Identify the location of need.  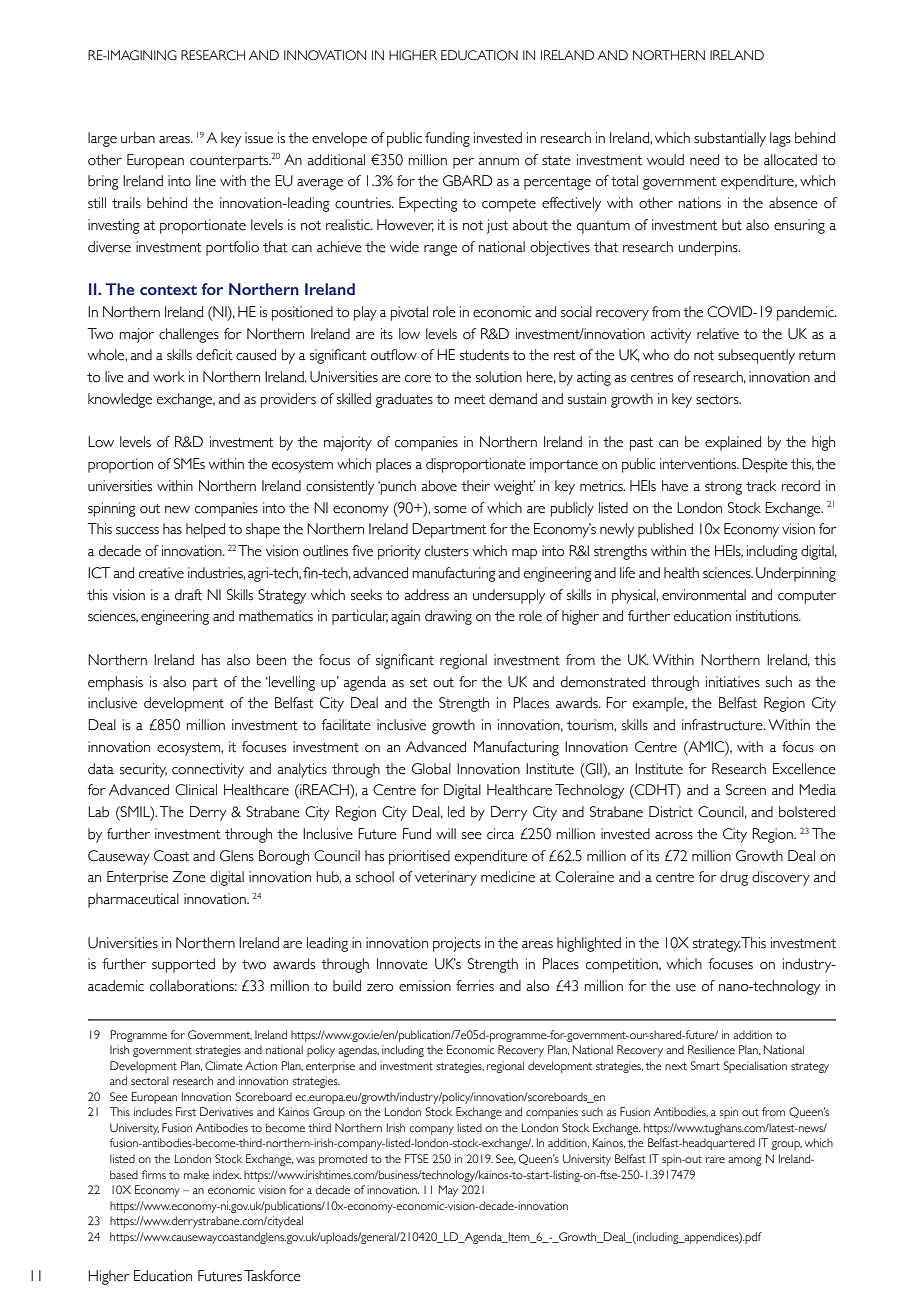
(704, 160).
